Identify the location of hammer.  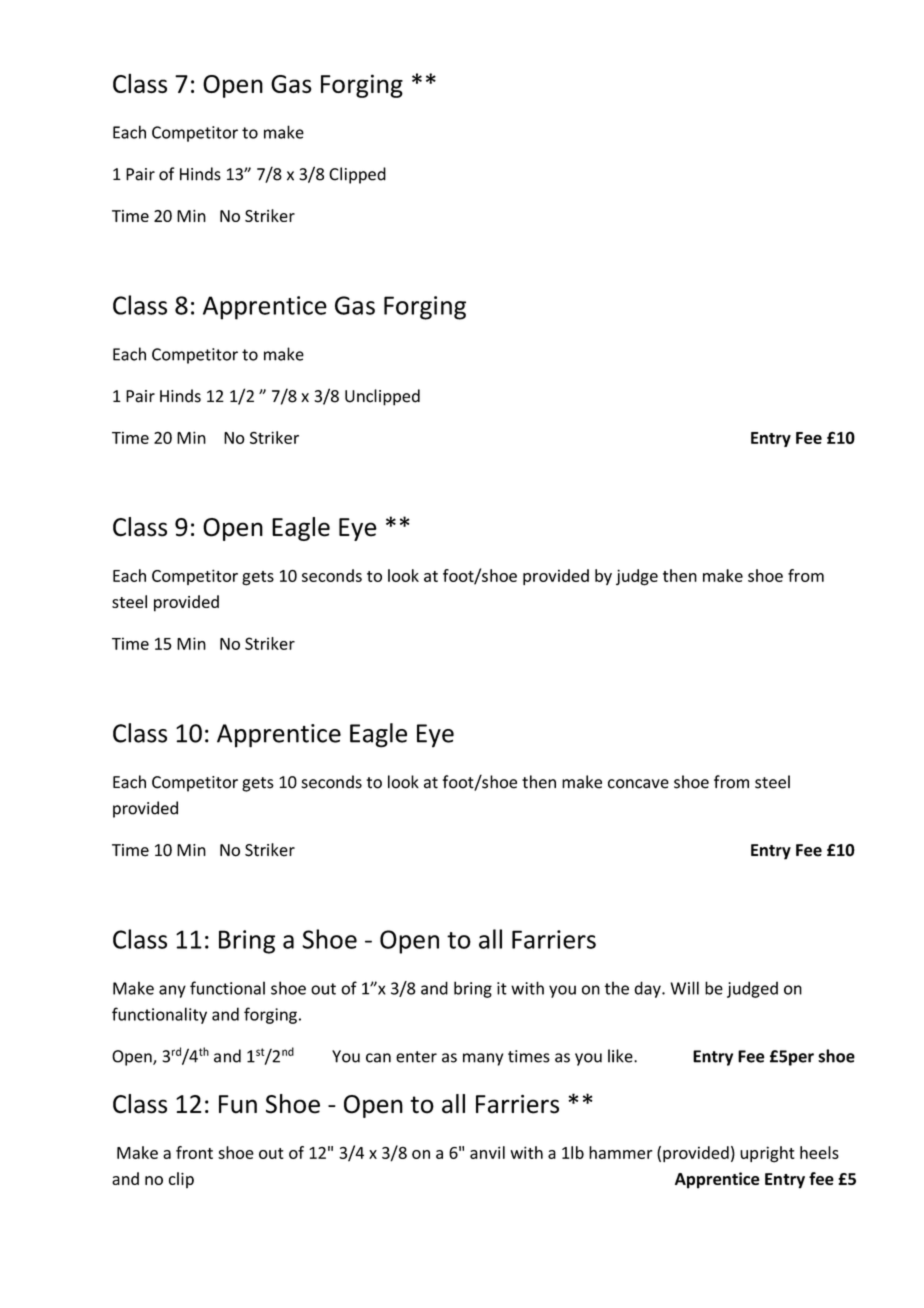
(621, 1152).
